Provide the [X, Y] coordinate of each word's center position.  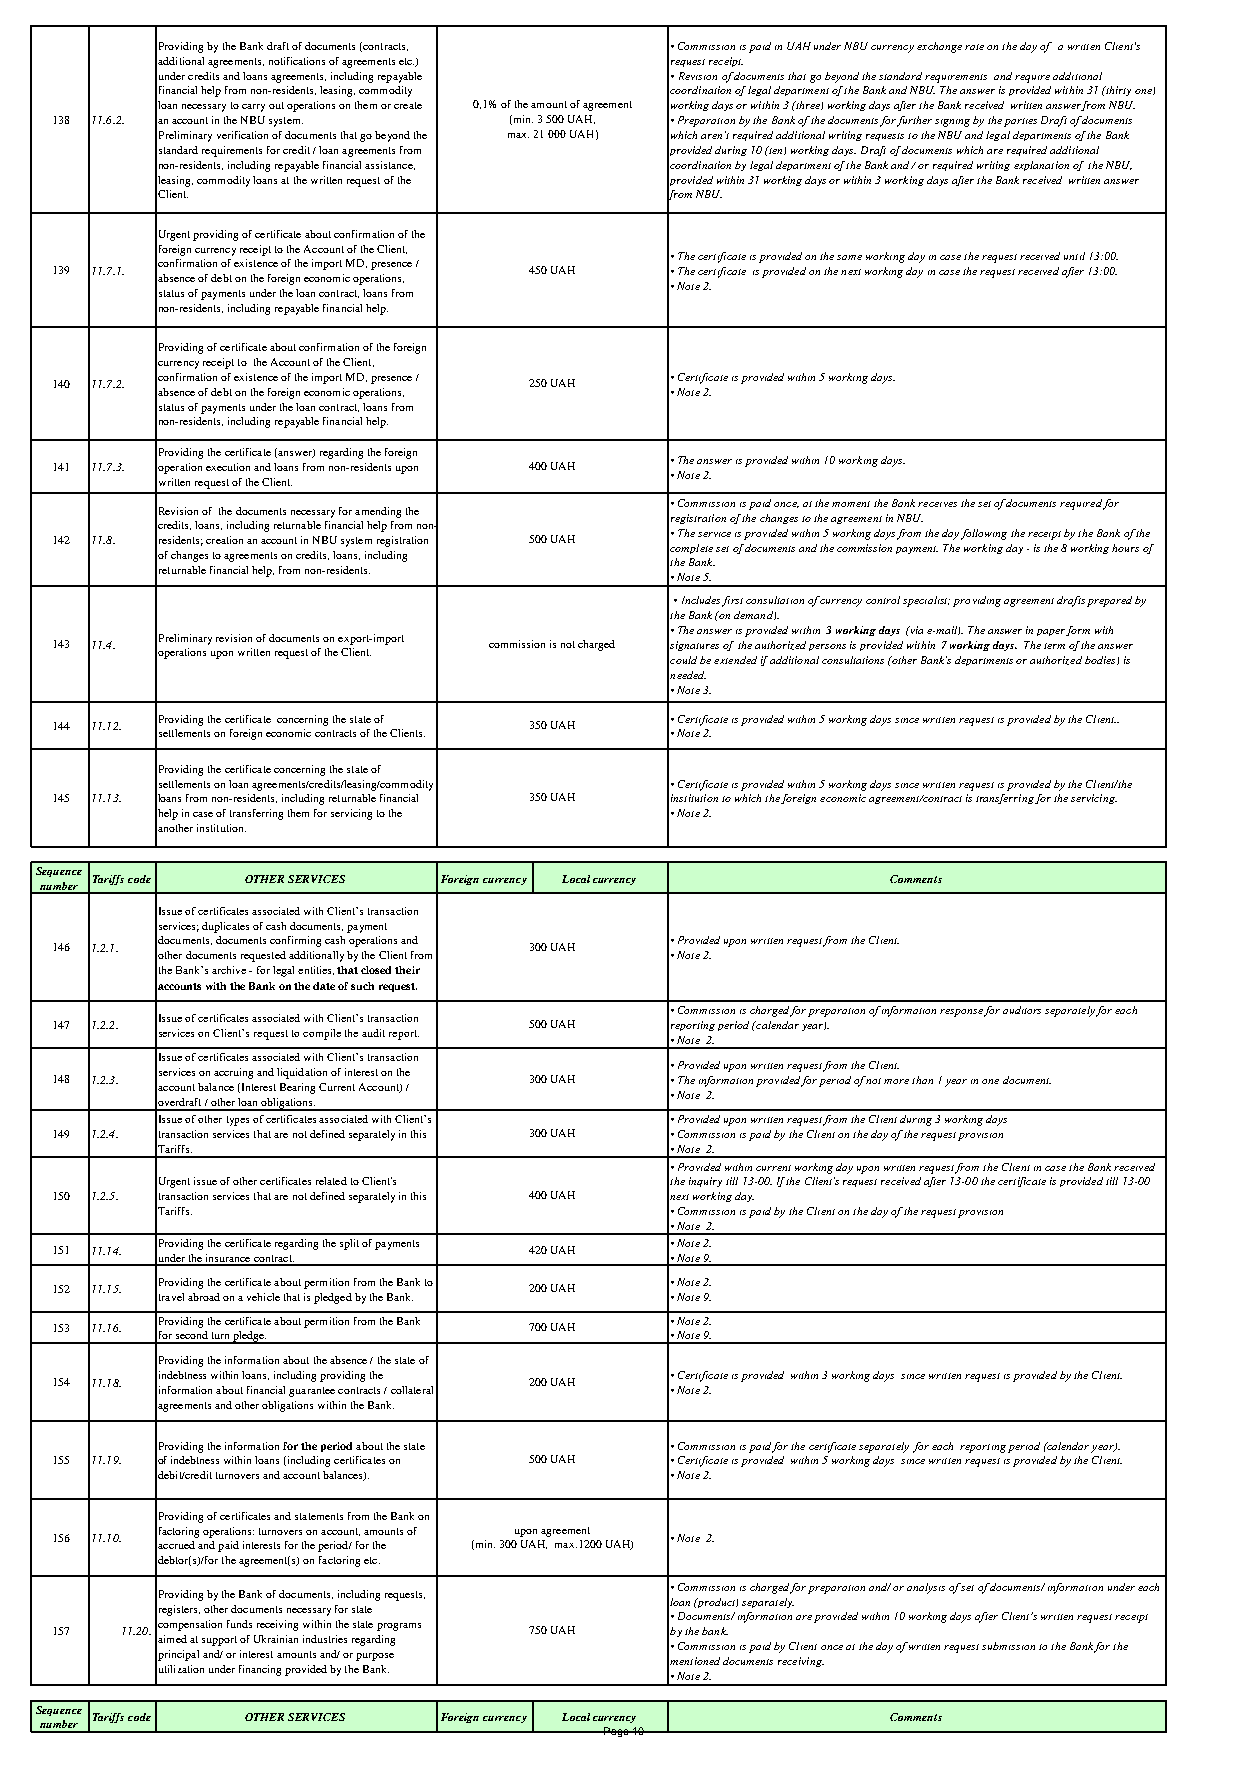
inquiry [705, 1182]
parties [1020, 122]
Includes [701, 600]
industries [325, 1639]
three [808, 105]
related [331, 1181]
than [922, 1080]
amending [378, 512]
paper [1052, 632]
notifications [297, 61]
